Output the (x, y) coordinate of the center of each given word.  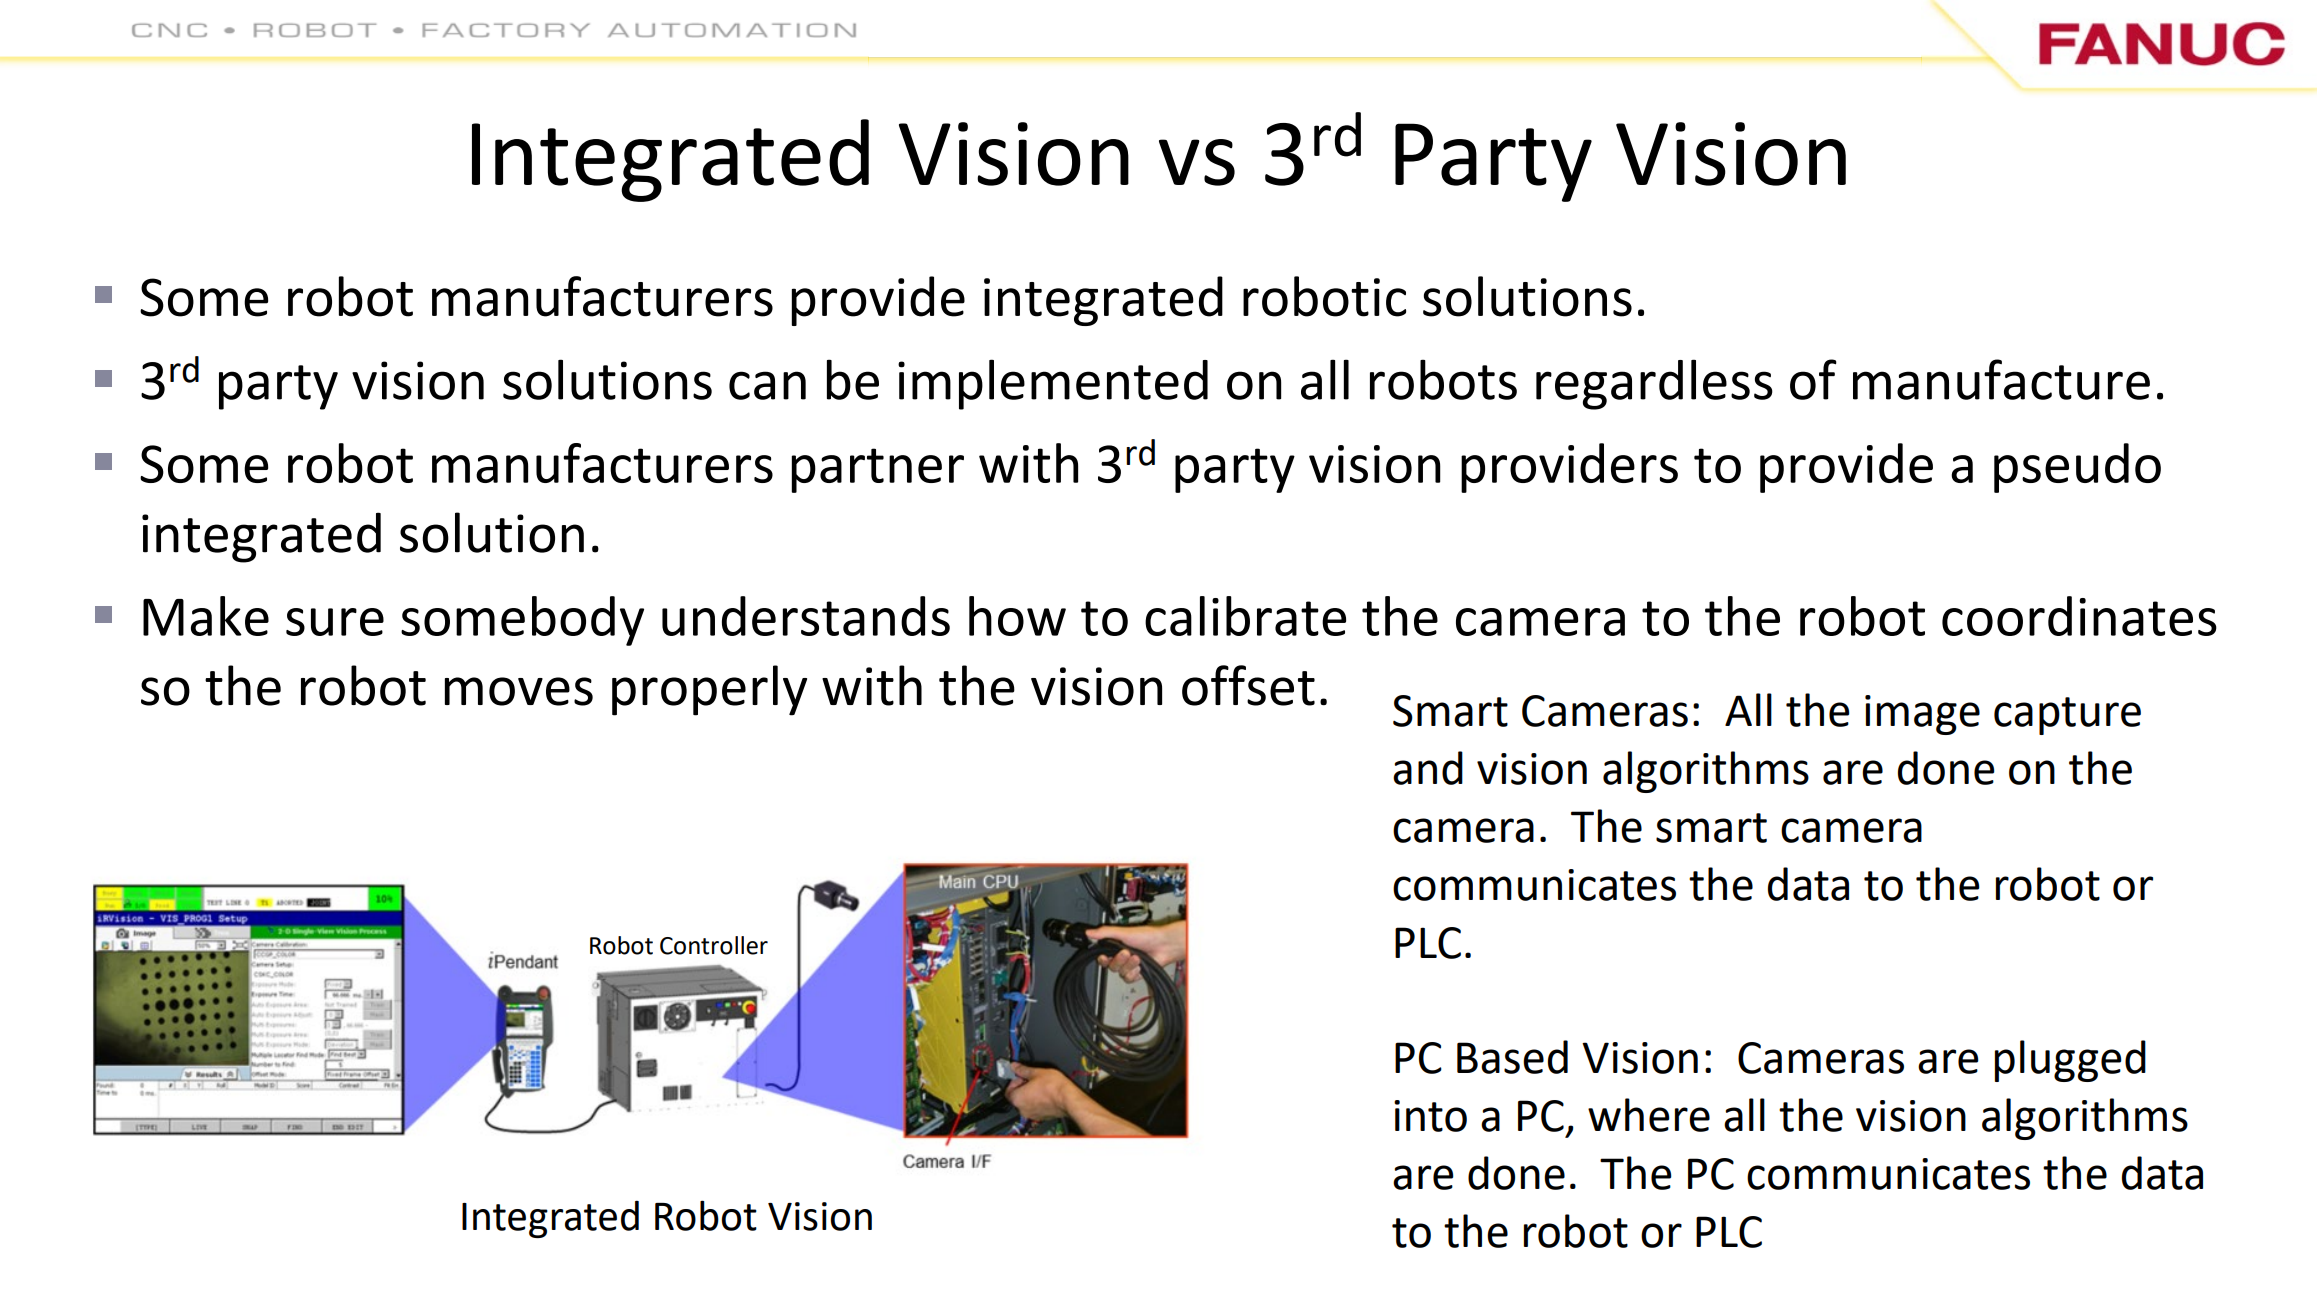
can (767, 385)
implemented (1053, 384)
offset (1248, 685)
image (1922, 715)
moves (519, 691)
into (1430, 1116)
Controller (714, 945)
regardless (1654, 384)
